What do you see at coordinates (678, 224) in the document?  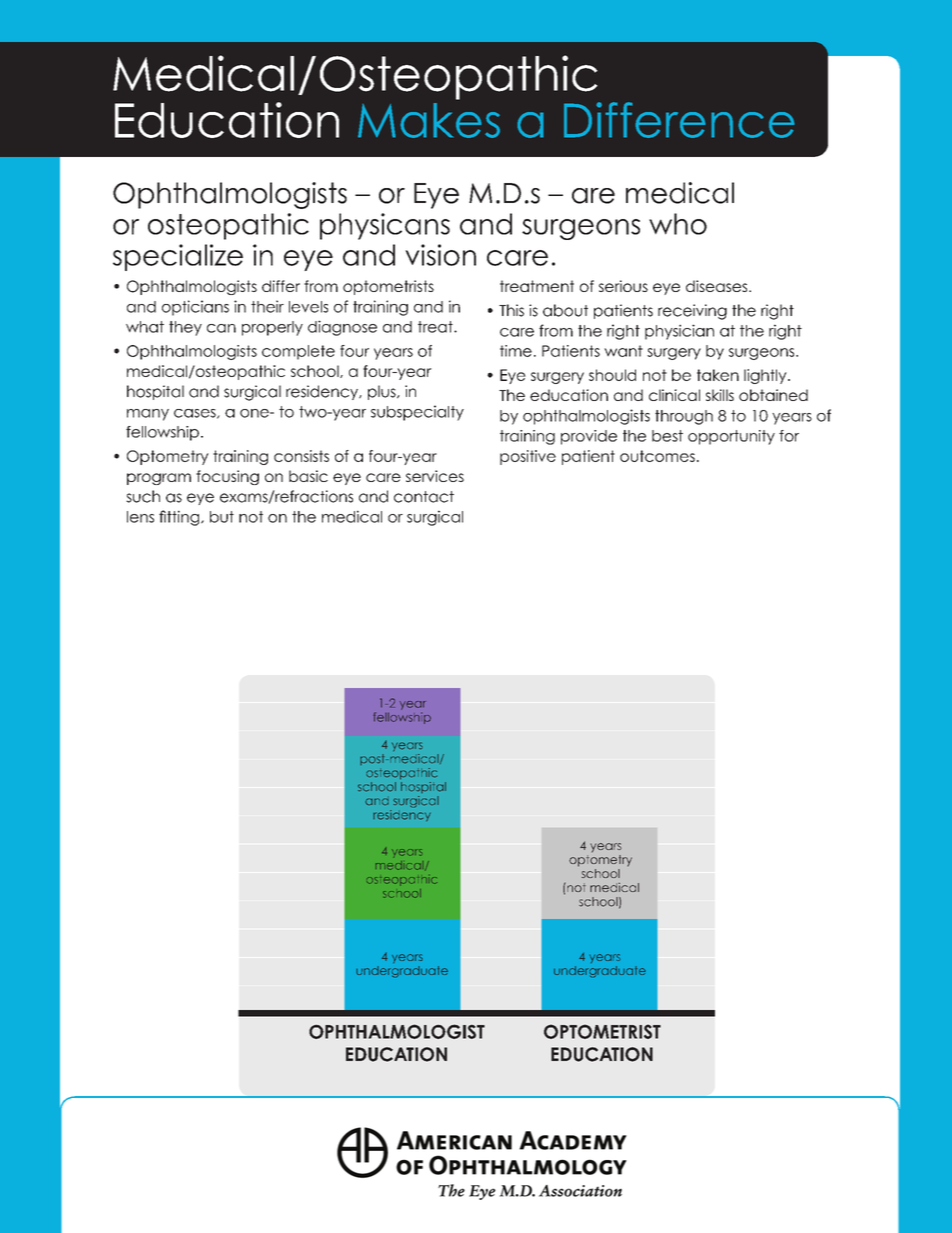 I see `who` at bounding box center [678, 224].
